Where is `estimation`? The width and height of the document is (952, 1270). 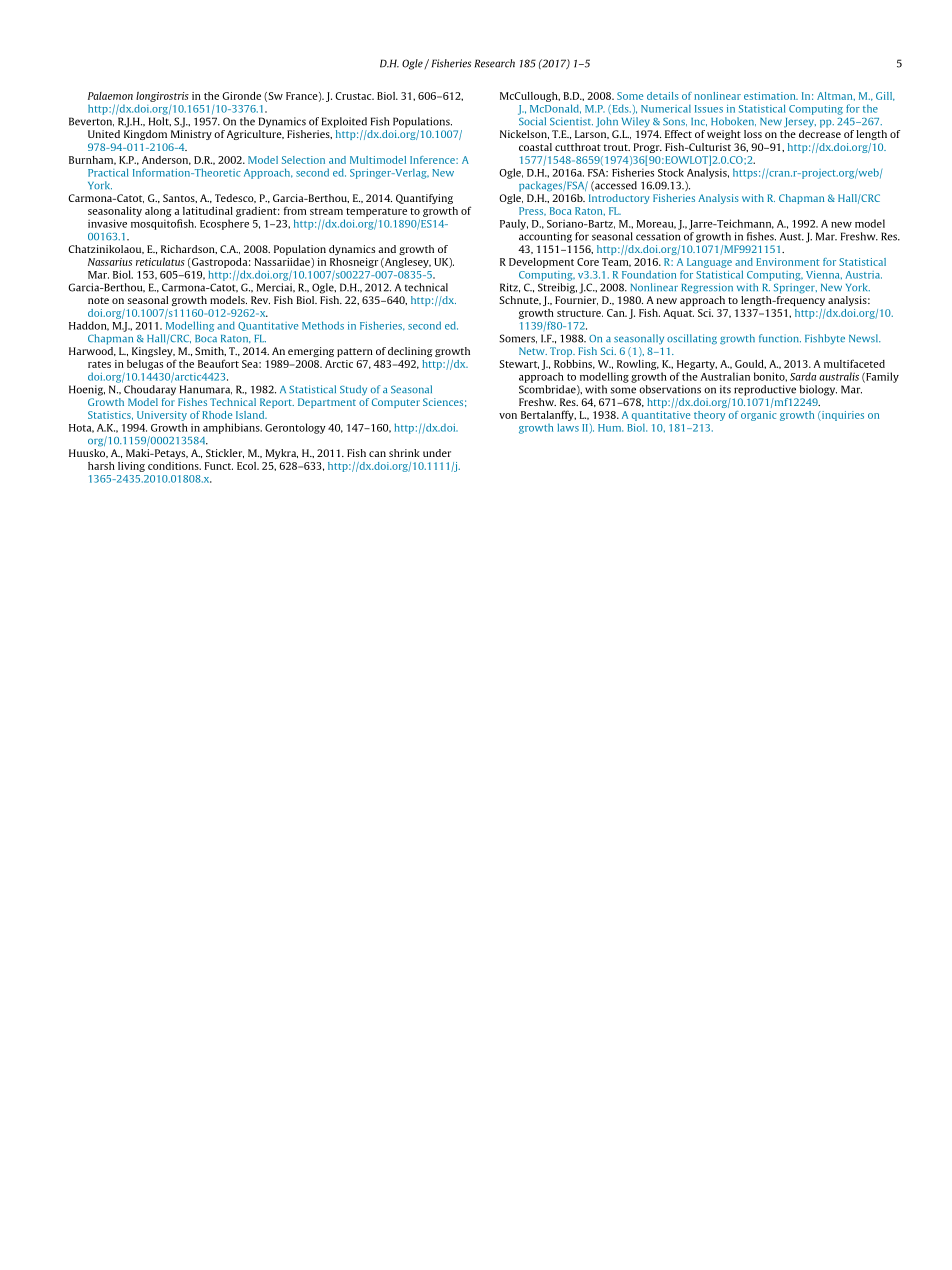
estimation is located at coordinates (771, 96).
